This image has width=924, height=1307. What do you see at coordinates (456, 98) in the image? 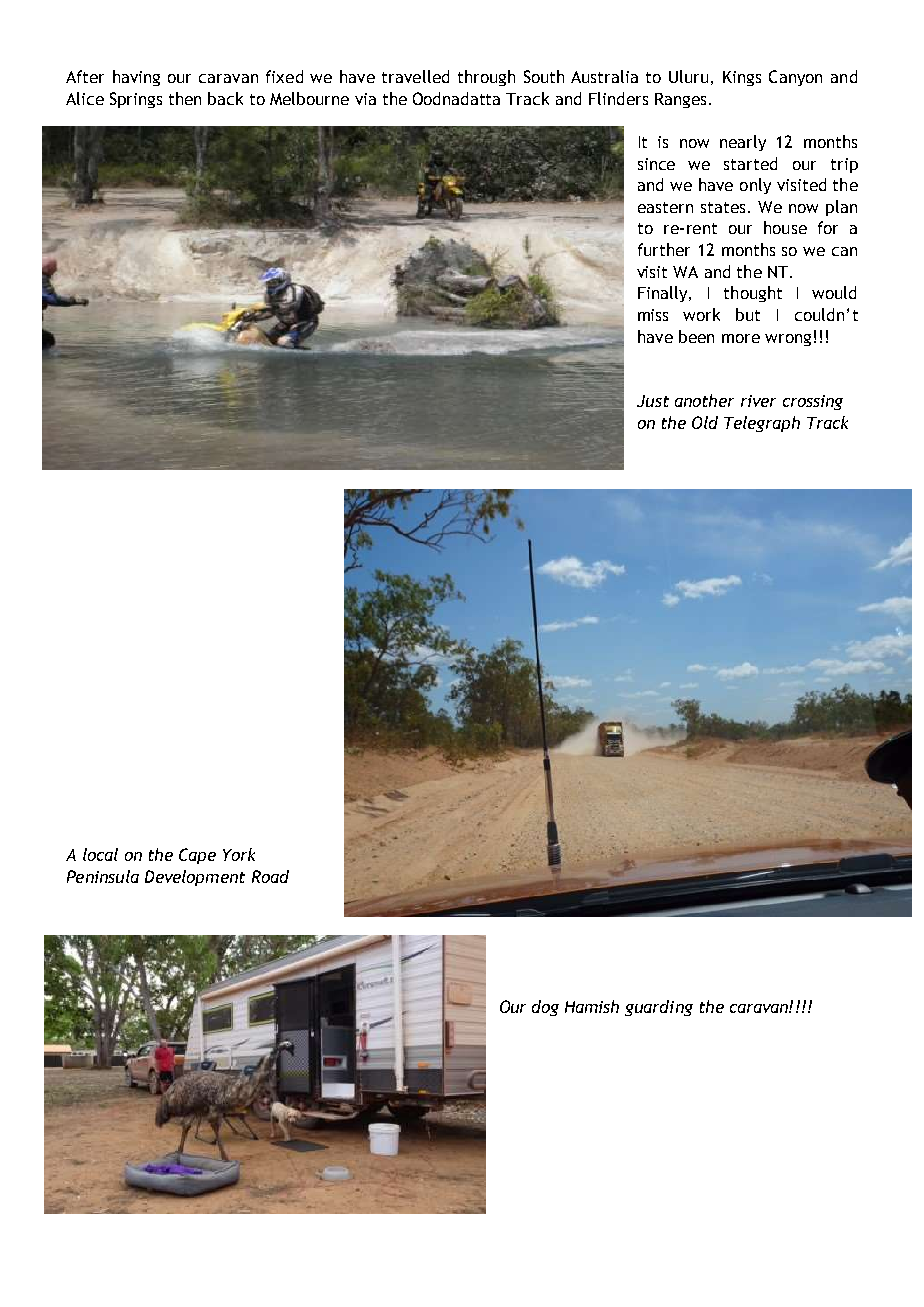
I see `Oodnadatta` at bounding box center [456, 98].
